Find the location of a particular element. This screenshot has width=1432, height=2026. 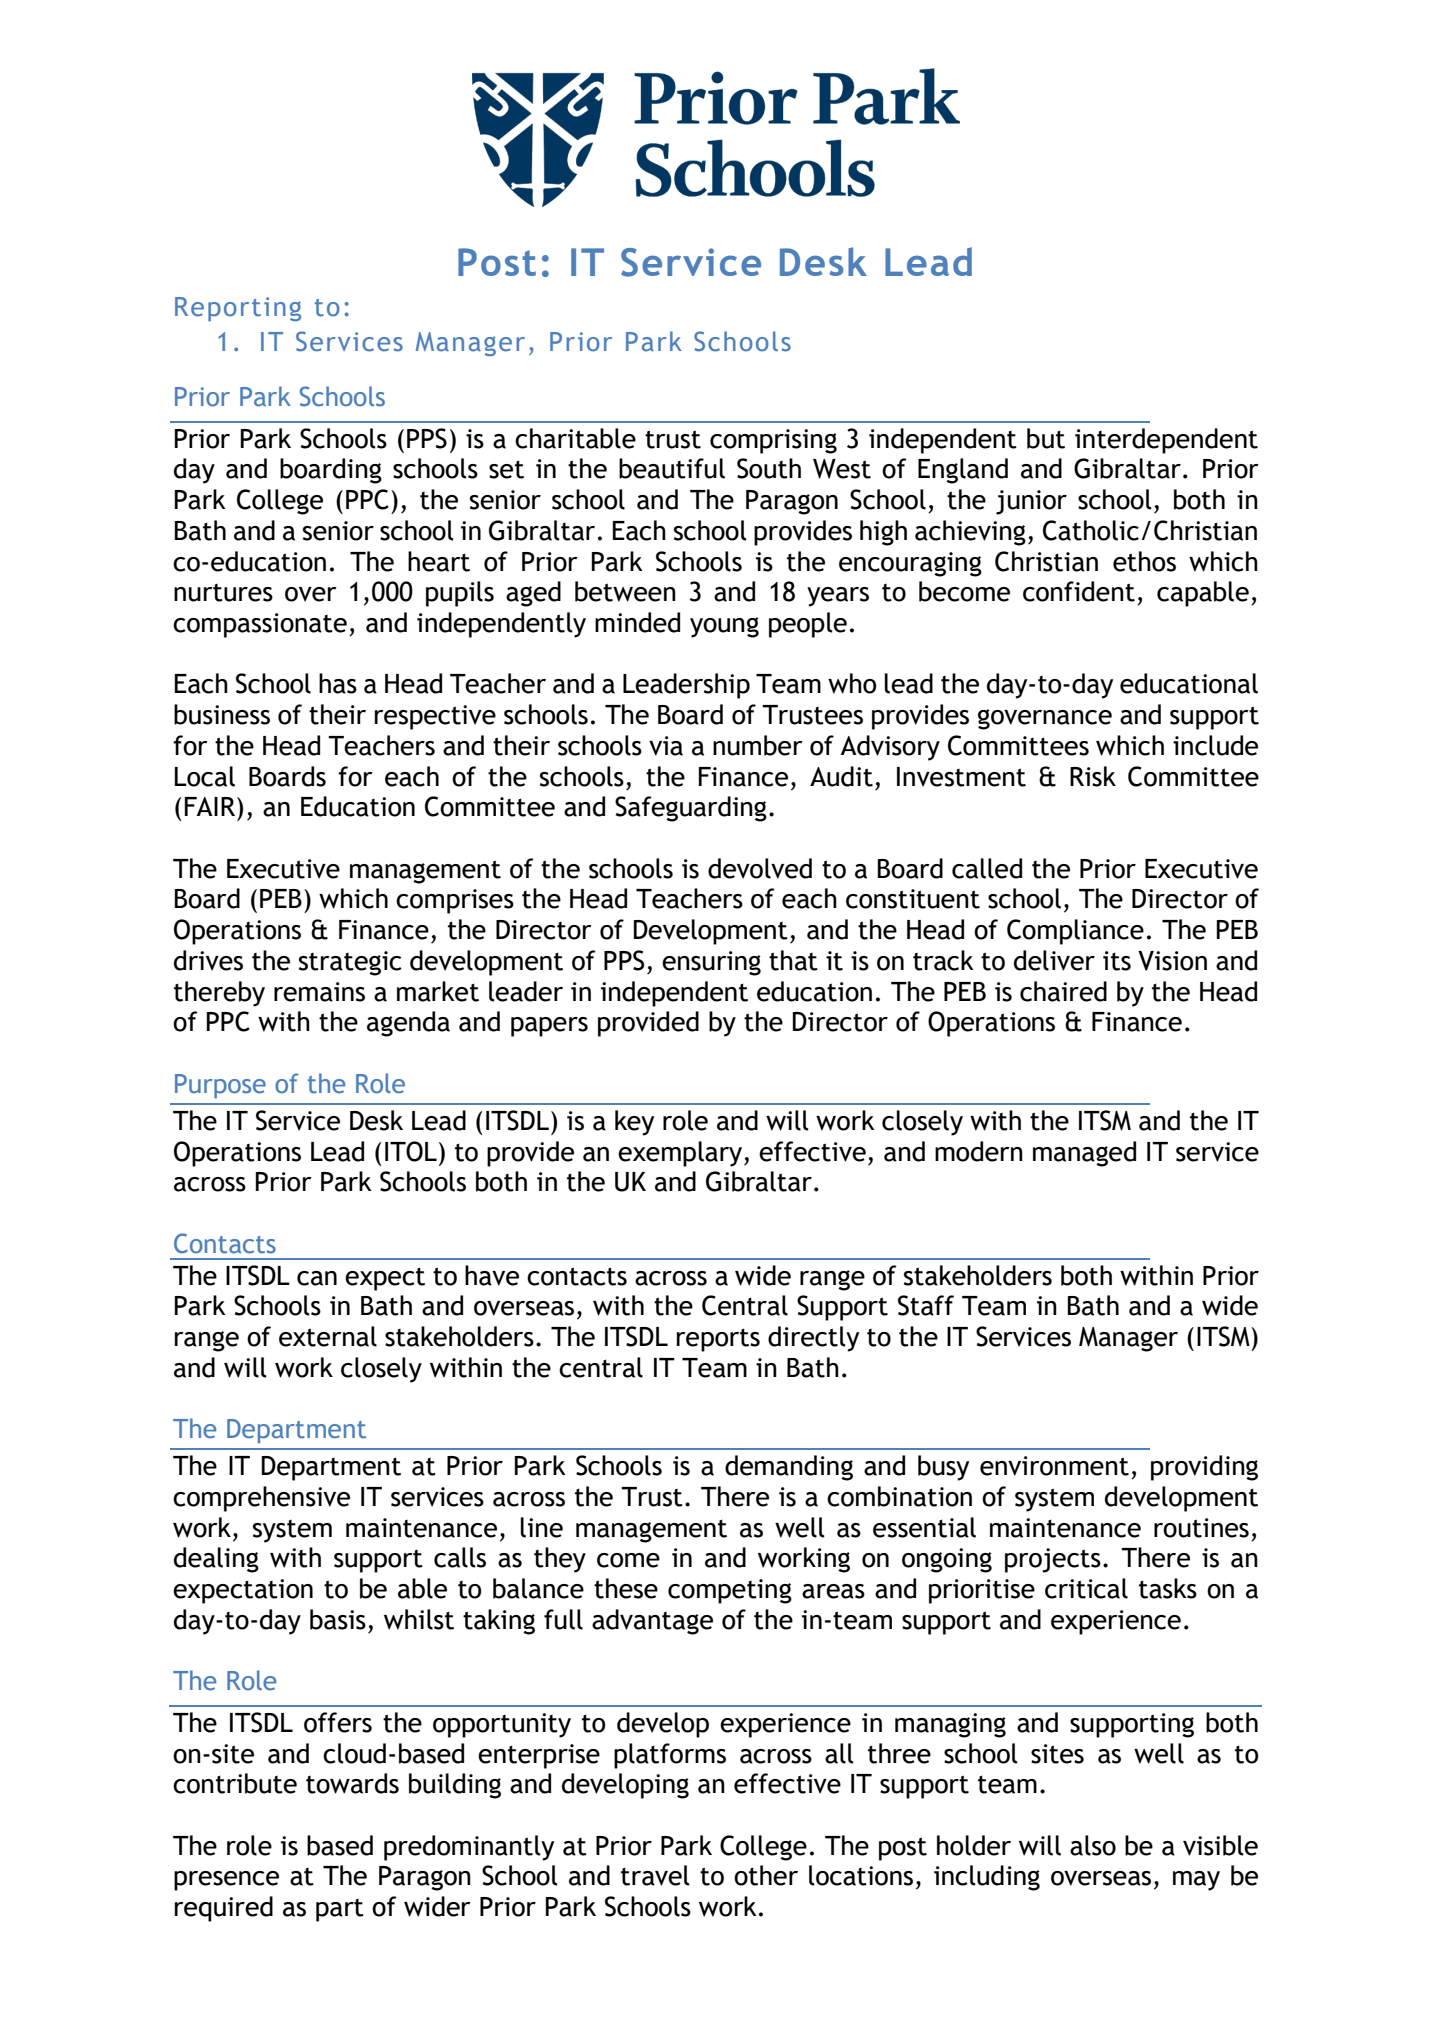

modern is located at coordinates (979, 1151).
